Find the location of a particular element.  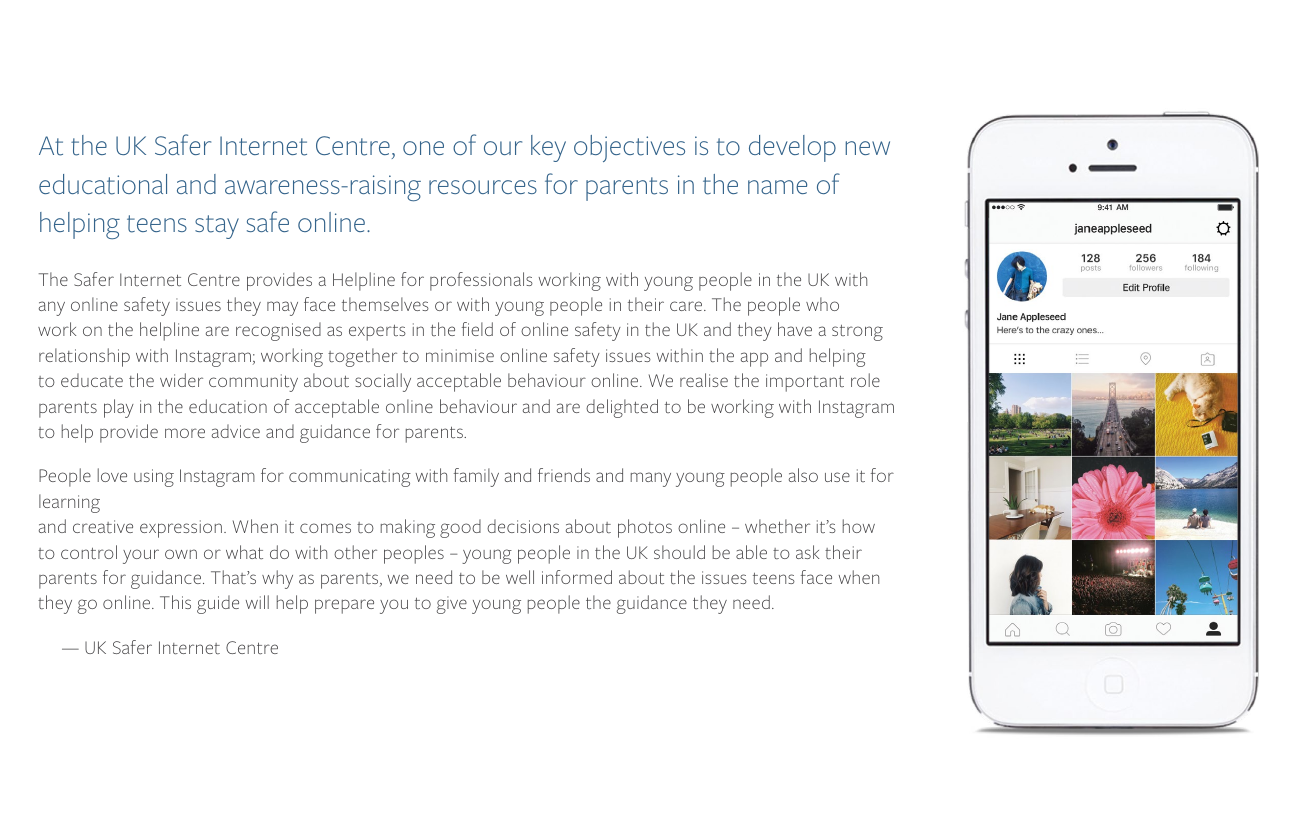

stay is located at coordinates (217, 227).
